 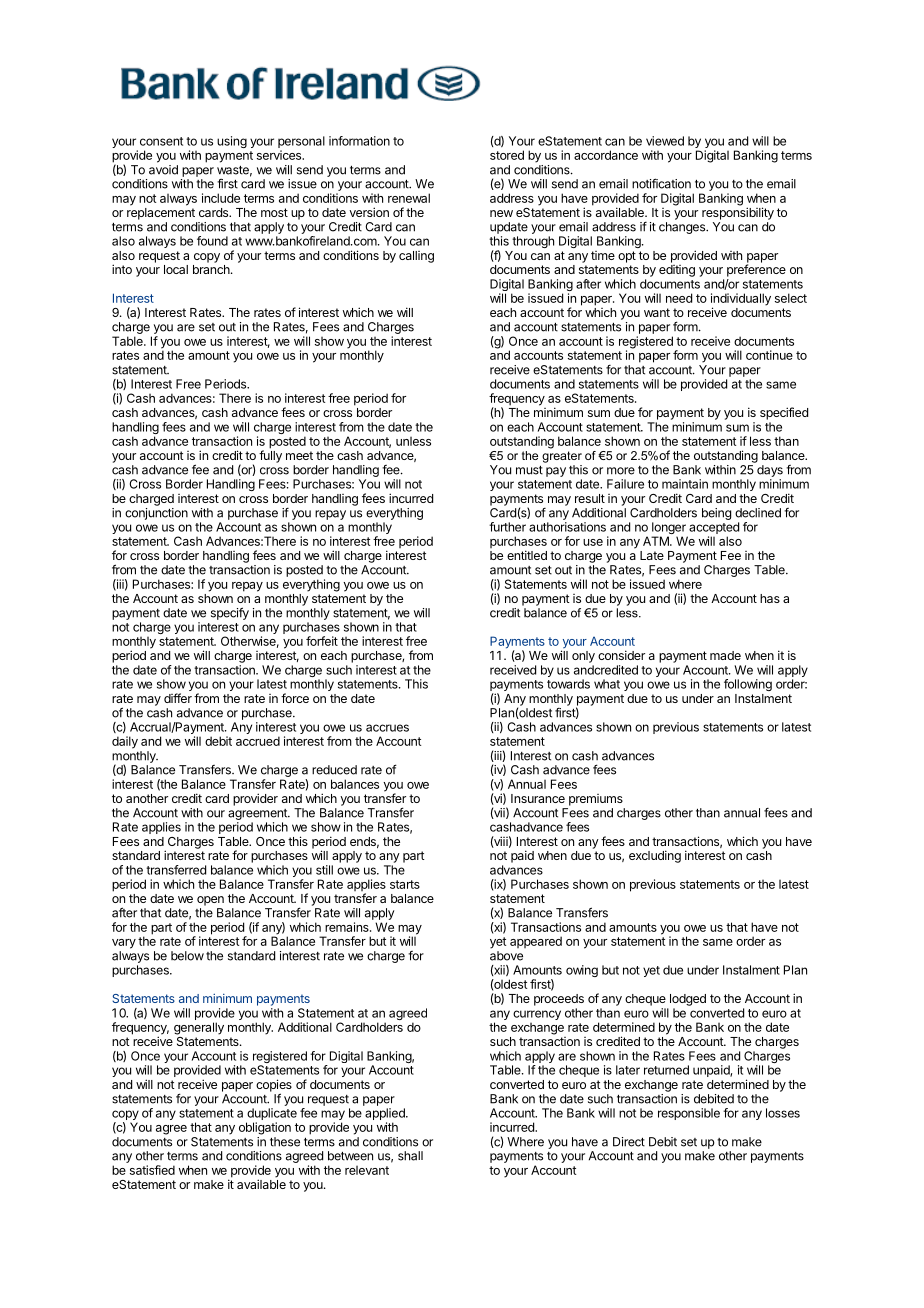 What do you see at coordinates (507, 527) in the page?
I see `further` at bounding box center [507, 527].
